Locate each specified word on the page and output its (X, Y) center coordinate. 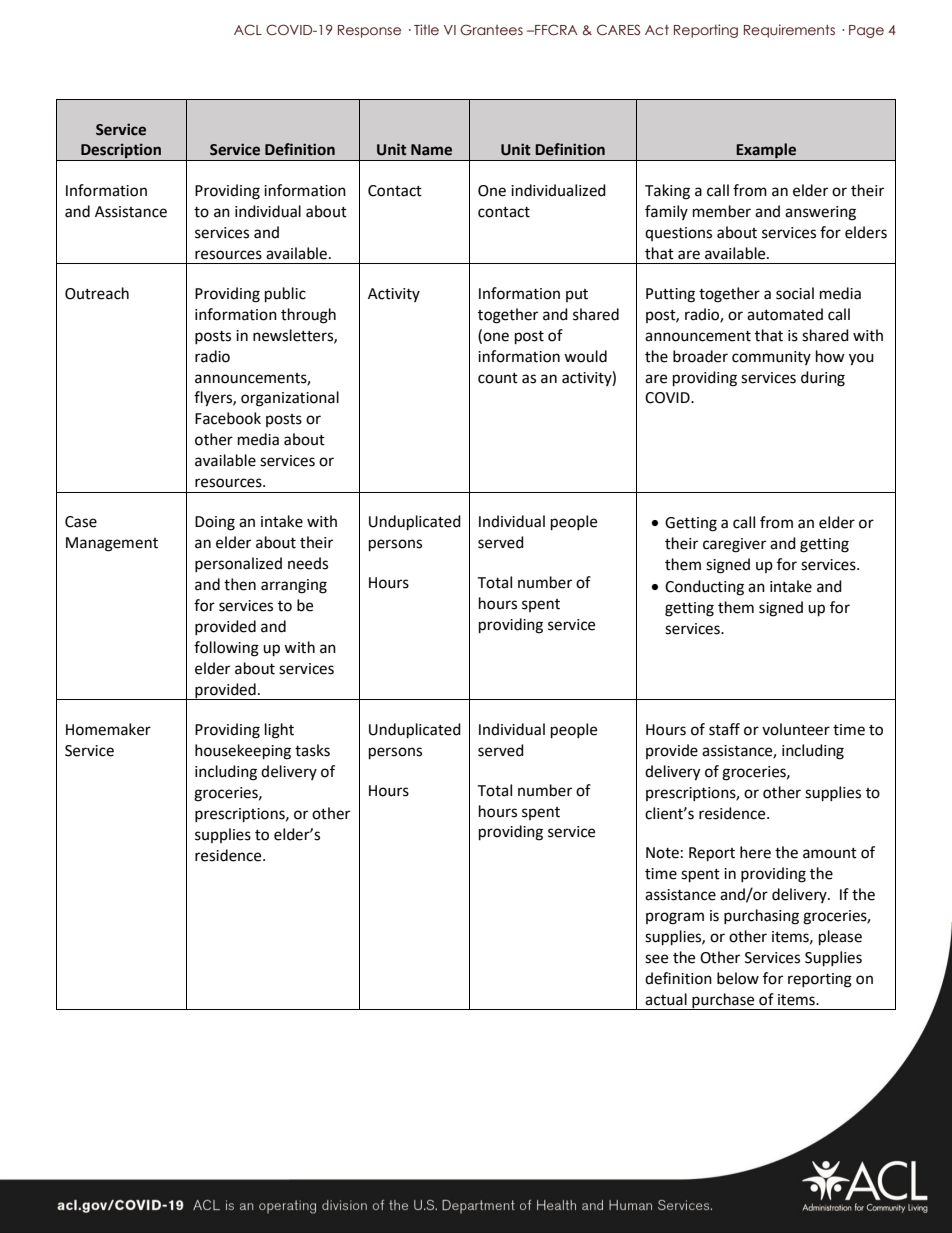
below (738, 978)
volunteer (796, 729)
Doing (215, 523)
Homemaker (108, 729)
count (498, 378)
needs (308, 563)
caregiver (734, 545)
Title (426, 29)
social (795, 293)
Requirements (789, 31)
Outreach (97, 293)
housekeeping (243, 752)
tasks (312, 750)
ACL (248, 29)
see (656, 959)
